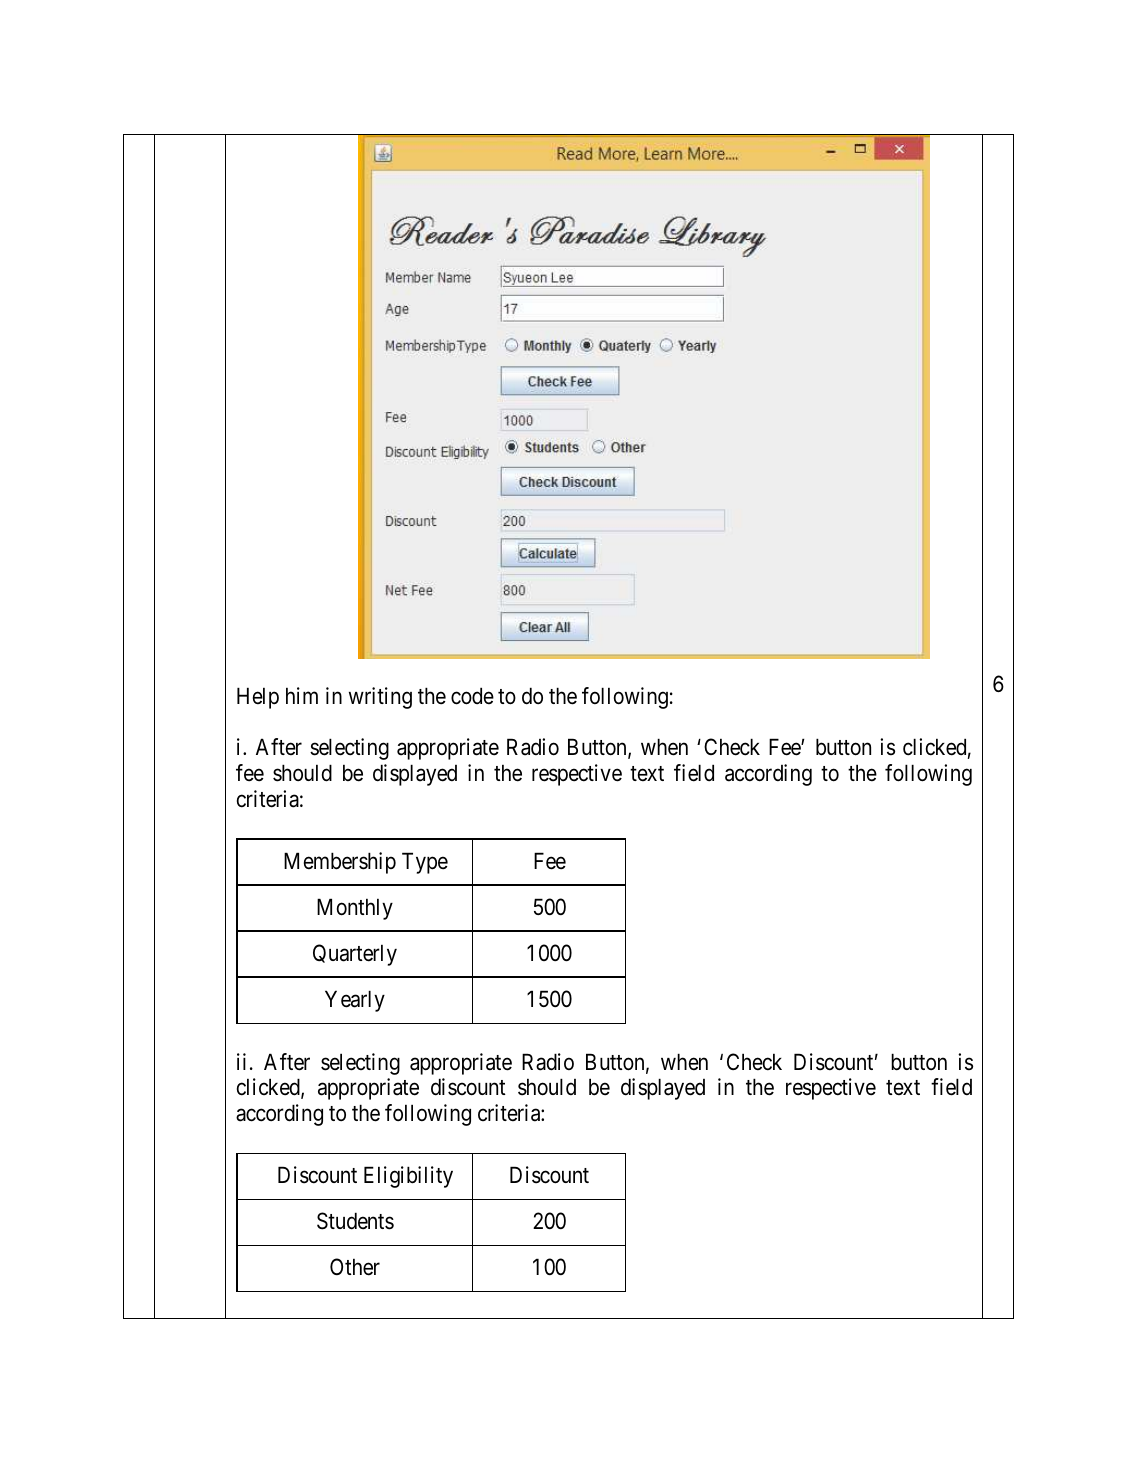  What do you see at coordinates (408, 1177) in the page?
I see `Eligibility` at bounding box center [408, 1177].
